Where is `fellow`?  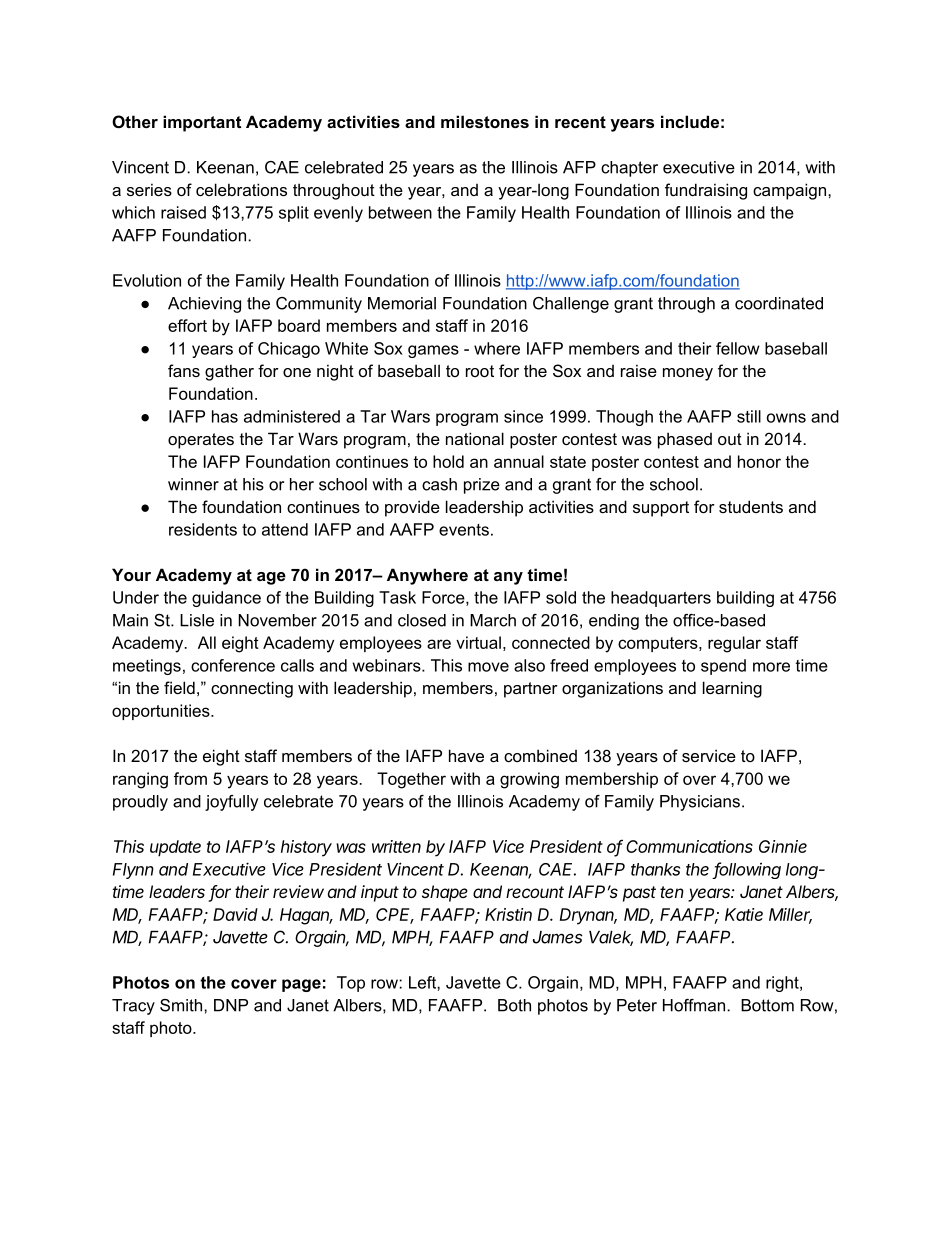
fellow is located at coordinates (737, 348).
